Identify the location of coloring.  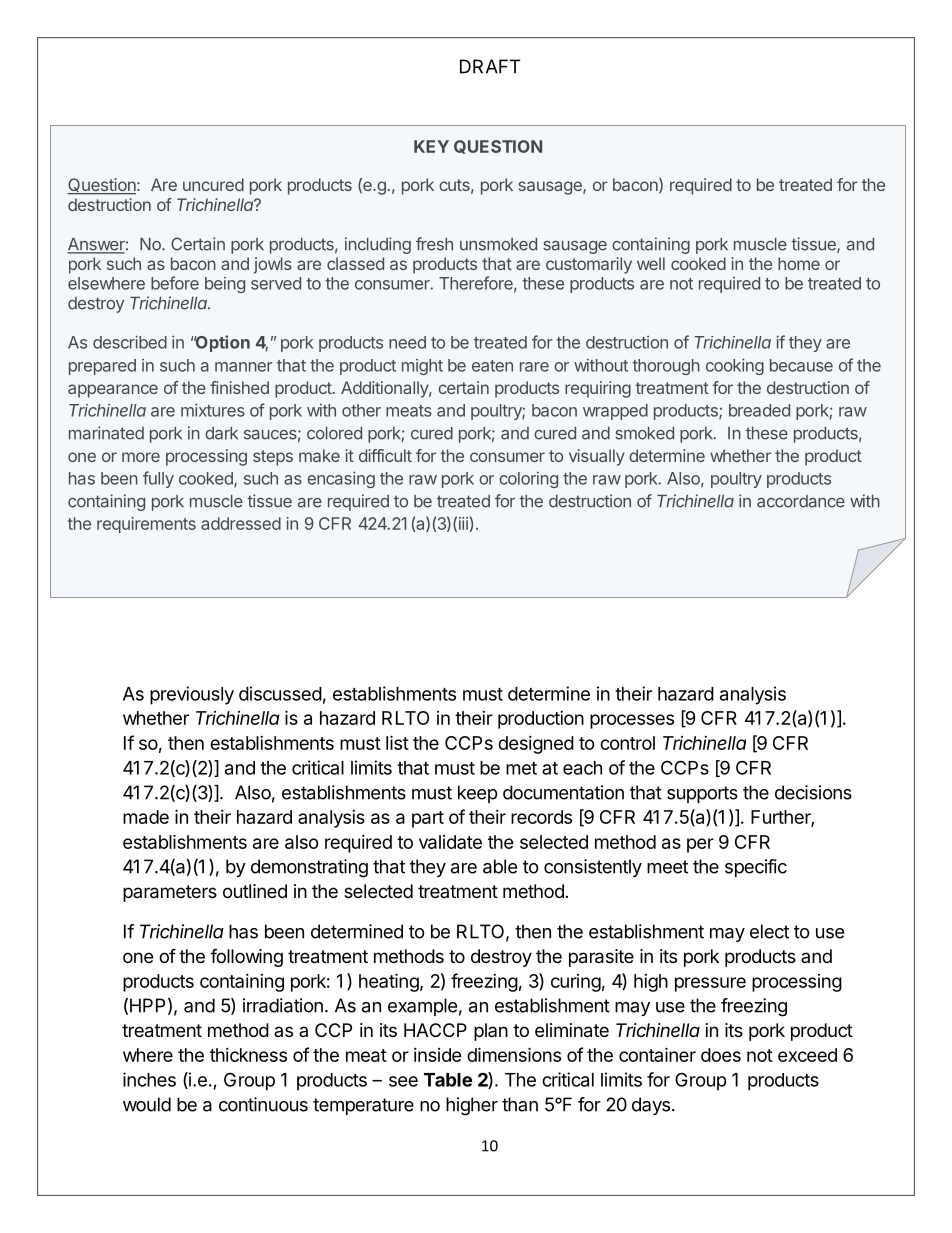
(528, 480).
